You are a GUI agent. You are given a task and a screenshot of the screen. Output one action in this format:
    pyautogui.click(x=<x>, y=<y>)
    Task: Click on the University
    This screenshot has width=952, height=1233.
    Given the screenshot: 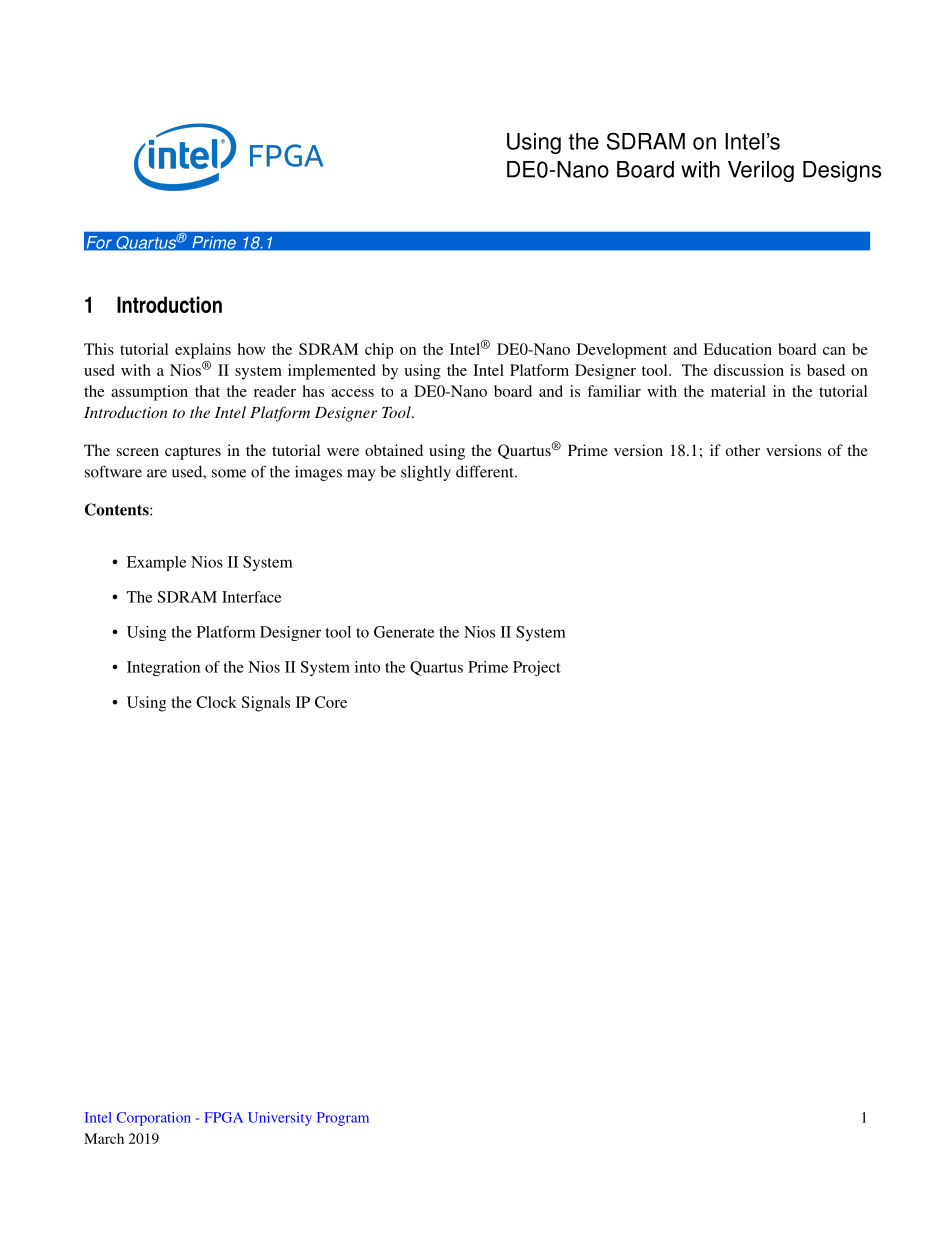 What is the action you would take?
    pyautogui.click(x=280, y=1119)
